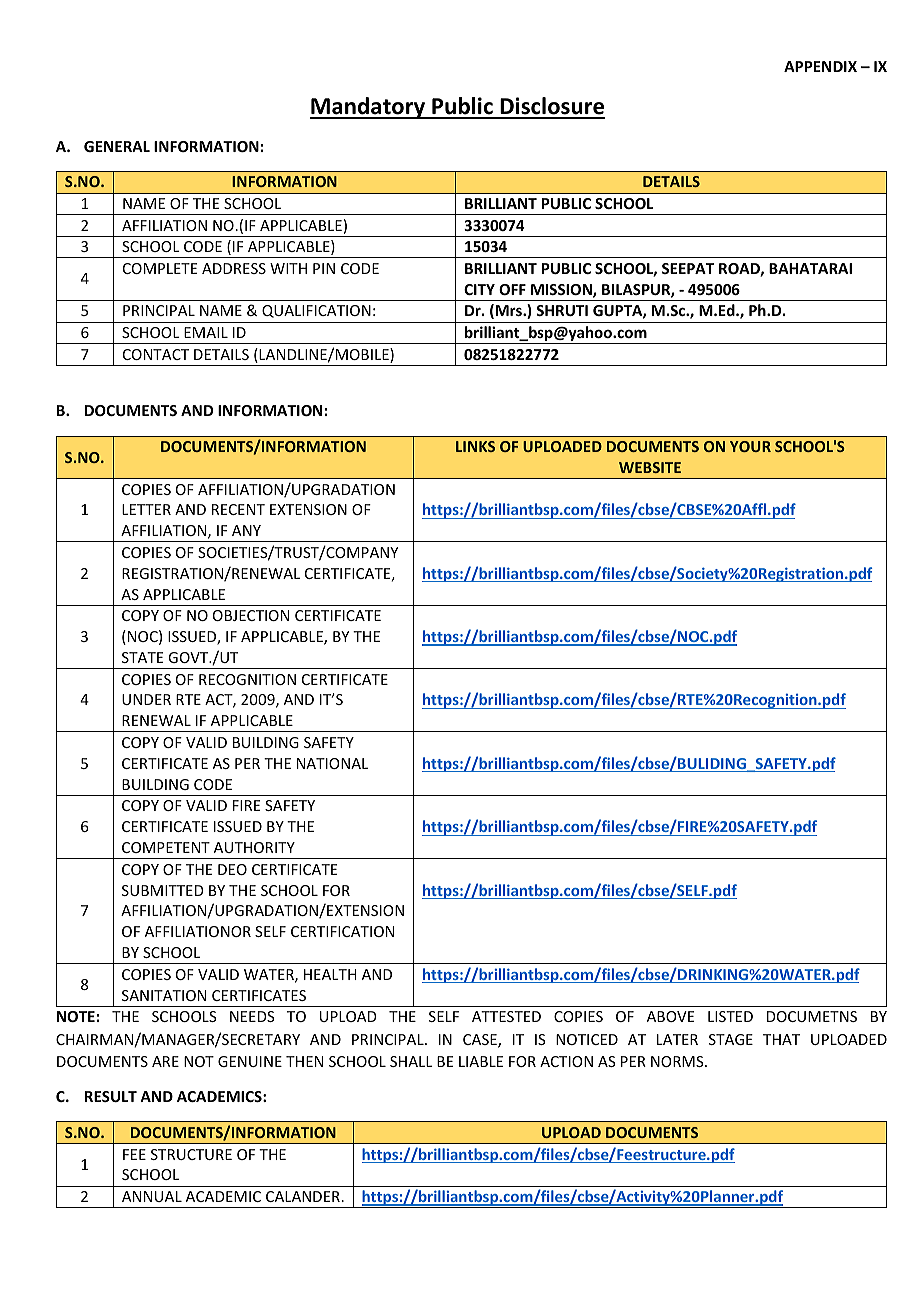 This document has width=924, height=1308. I want to click on APPENDIX, so click(820, 66).
